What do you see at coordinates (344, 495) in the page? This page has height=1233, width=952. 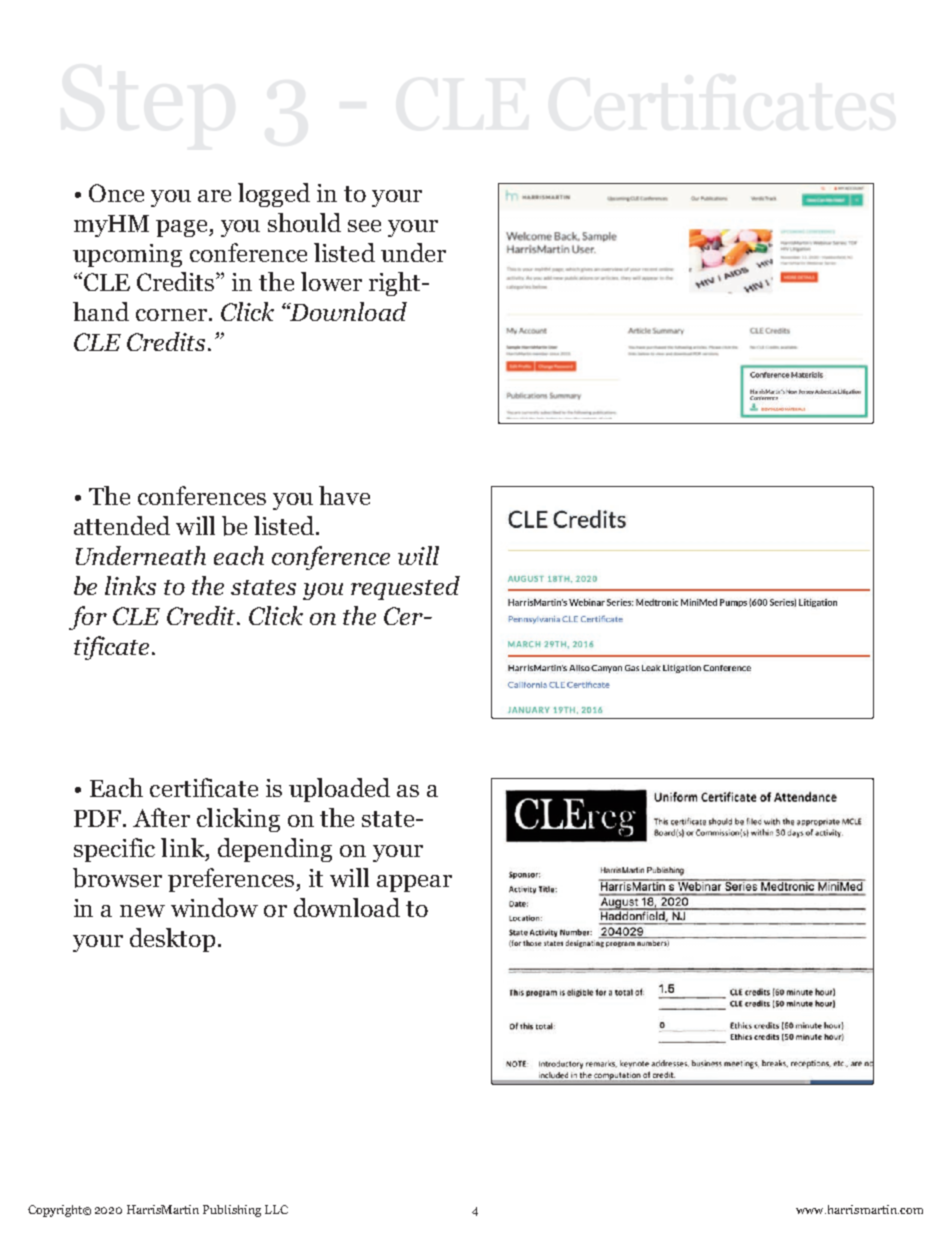 I see `have` at bounding box center [344, 495].
